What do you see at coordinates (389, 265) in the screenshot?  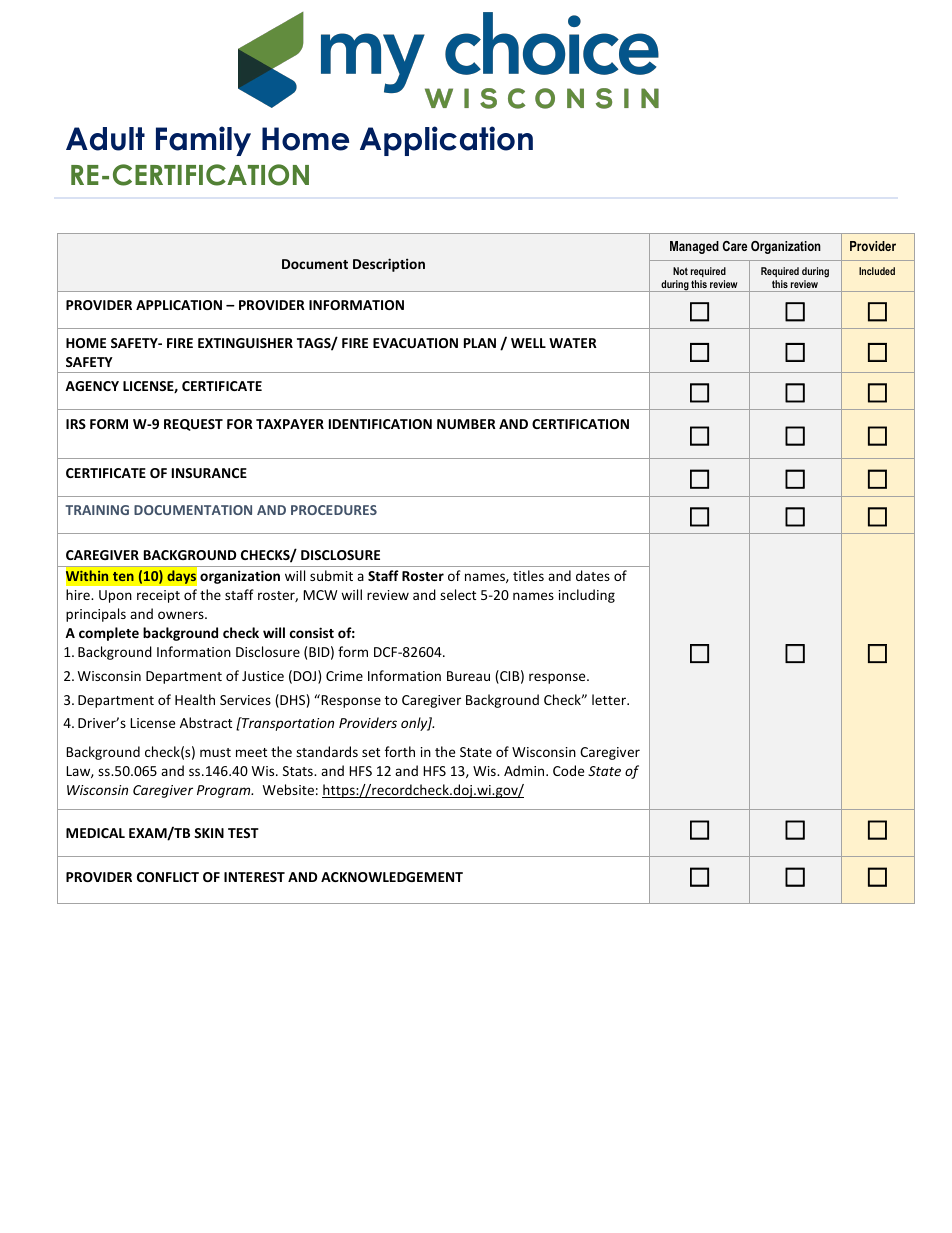 I see `Description` at bounding box center [389, 265].
